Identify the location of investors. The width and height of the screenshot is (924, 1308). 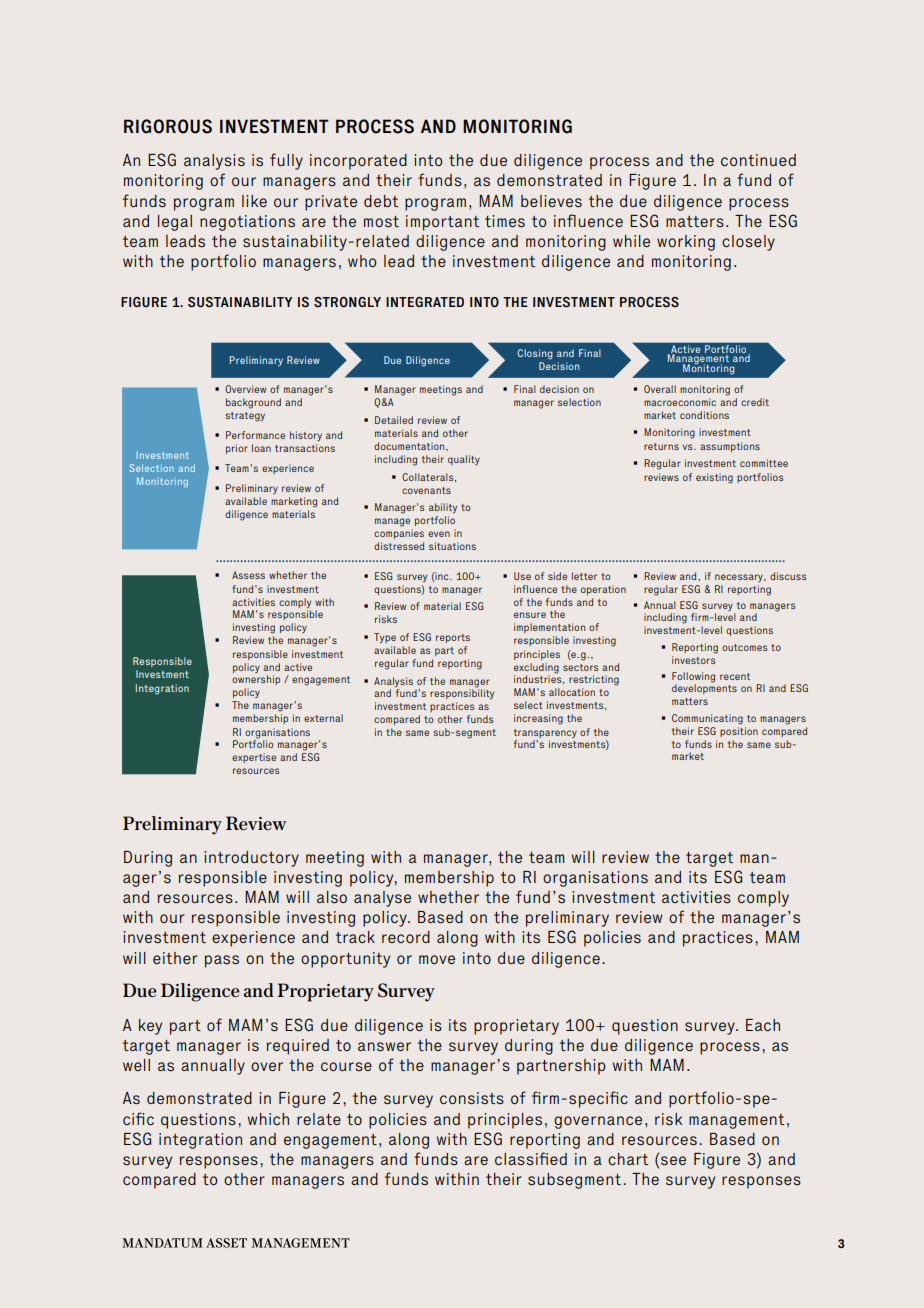
(693, 660).
